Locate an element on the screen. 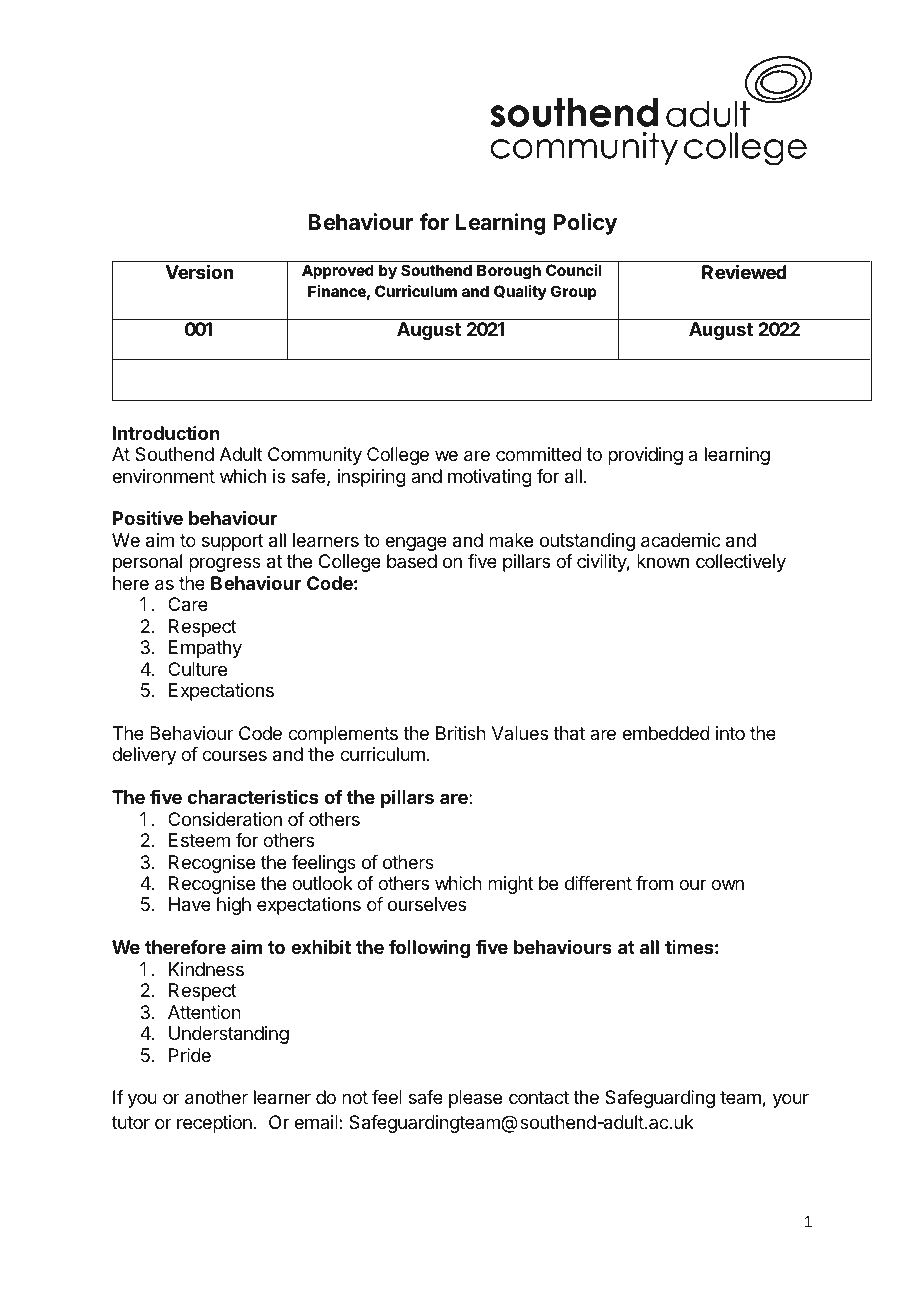 The width and height of the screenshot is (924, 1308). Reviewed is located at coordinates (744, 272).
